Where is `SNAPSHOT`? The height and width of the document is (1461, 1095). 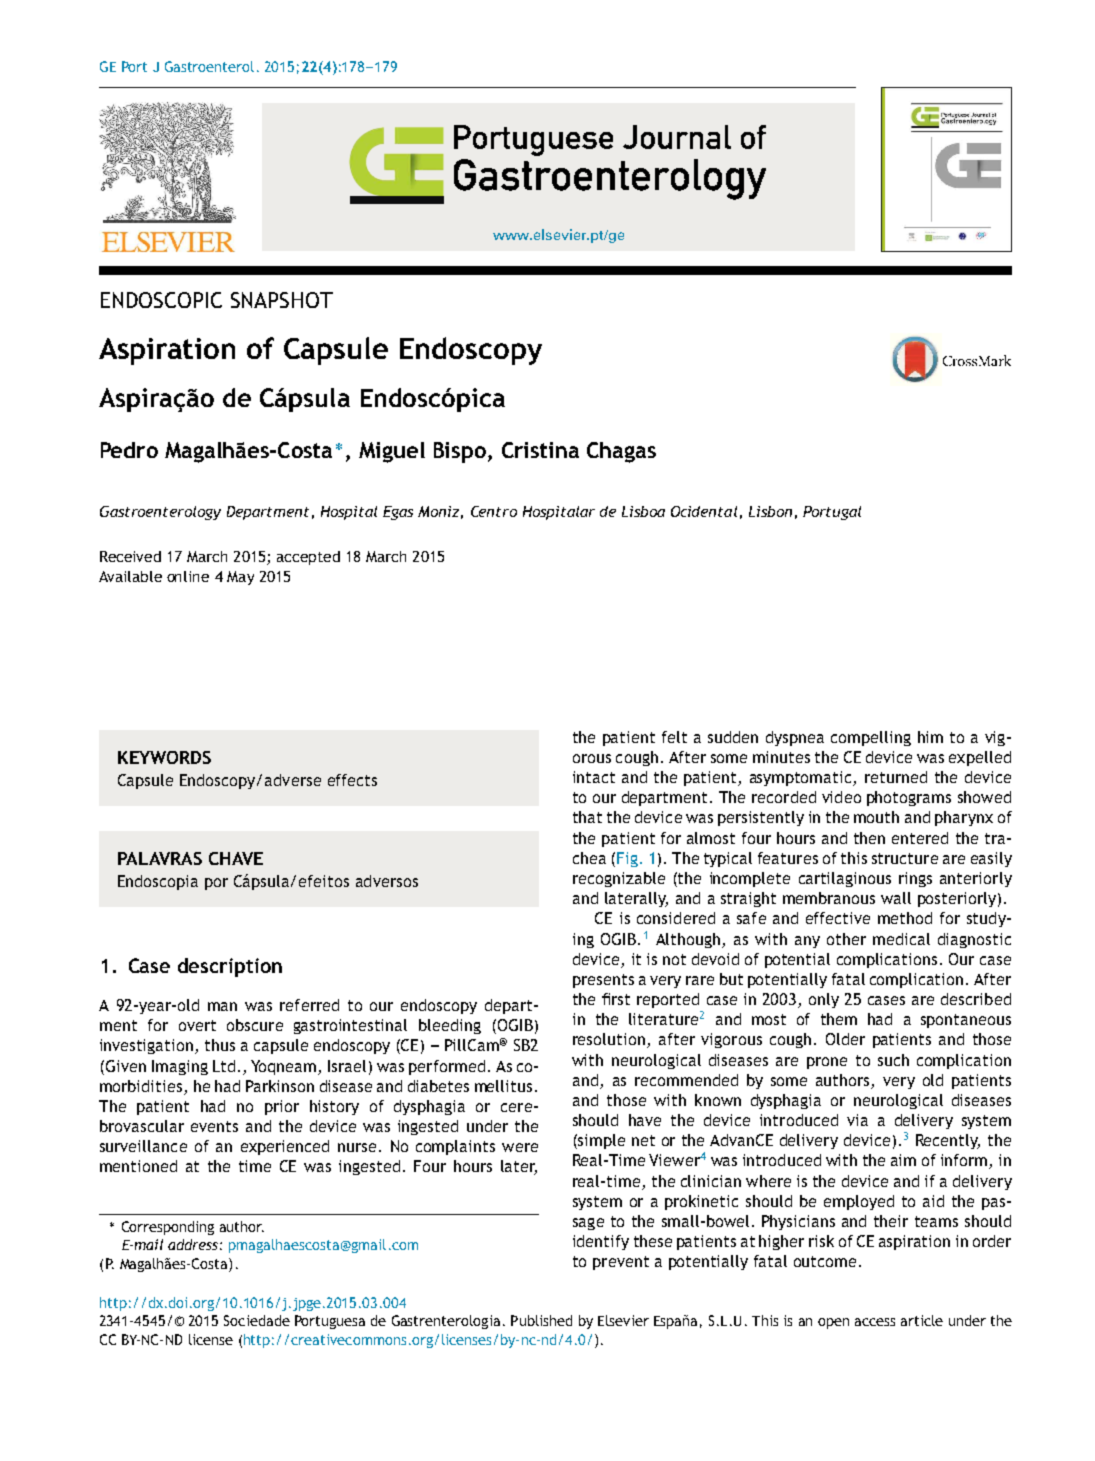 SNAPSHOT is located at coordinates (282, 300).
